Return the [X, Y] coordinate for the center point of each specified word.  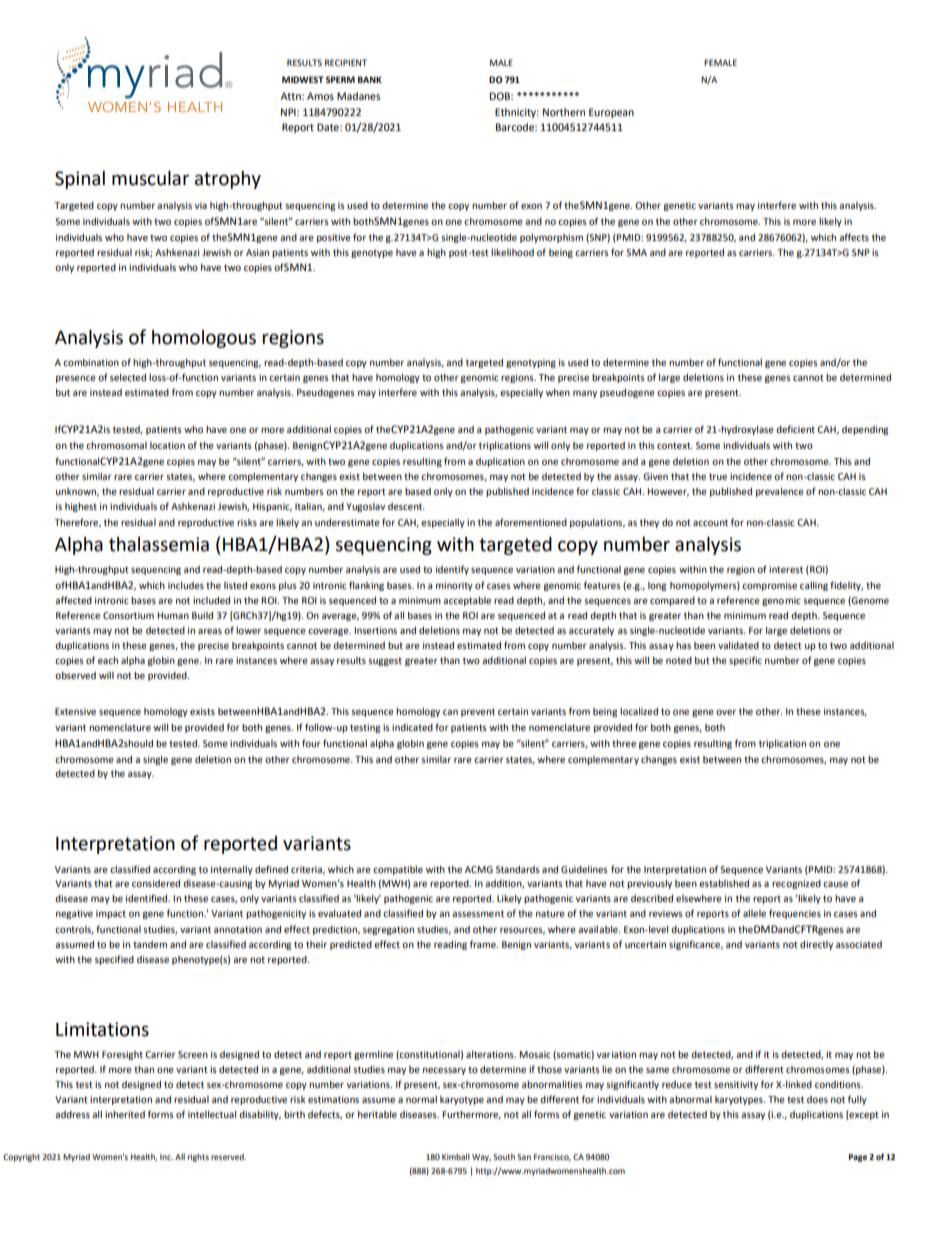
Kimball [456, 1157]
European [611, 113]
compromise [769, 586]
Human [173, 615]
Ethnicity [517, 113]
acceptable [467, 601]
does [817, 1099]
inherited [125, 1114]
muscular [150, 178]
